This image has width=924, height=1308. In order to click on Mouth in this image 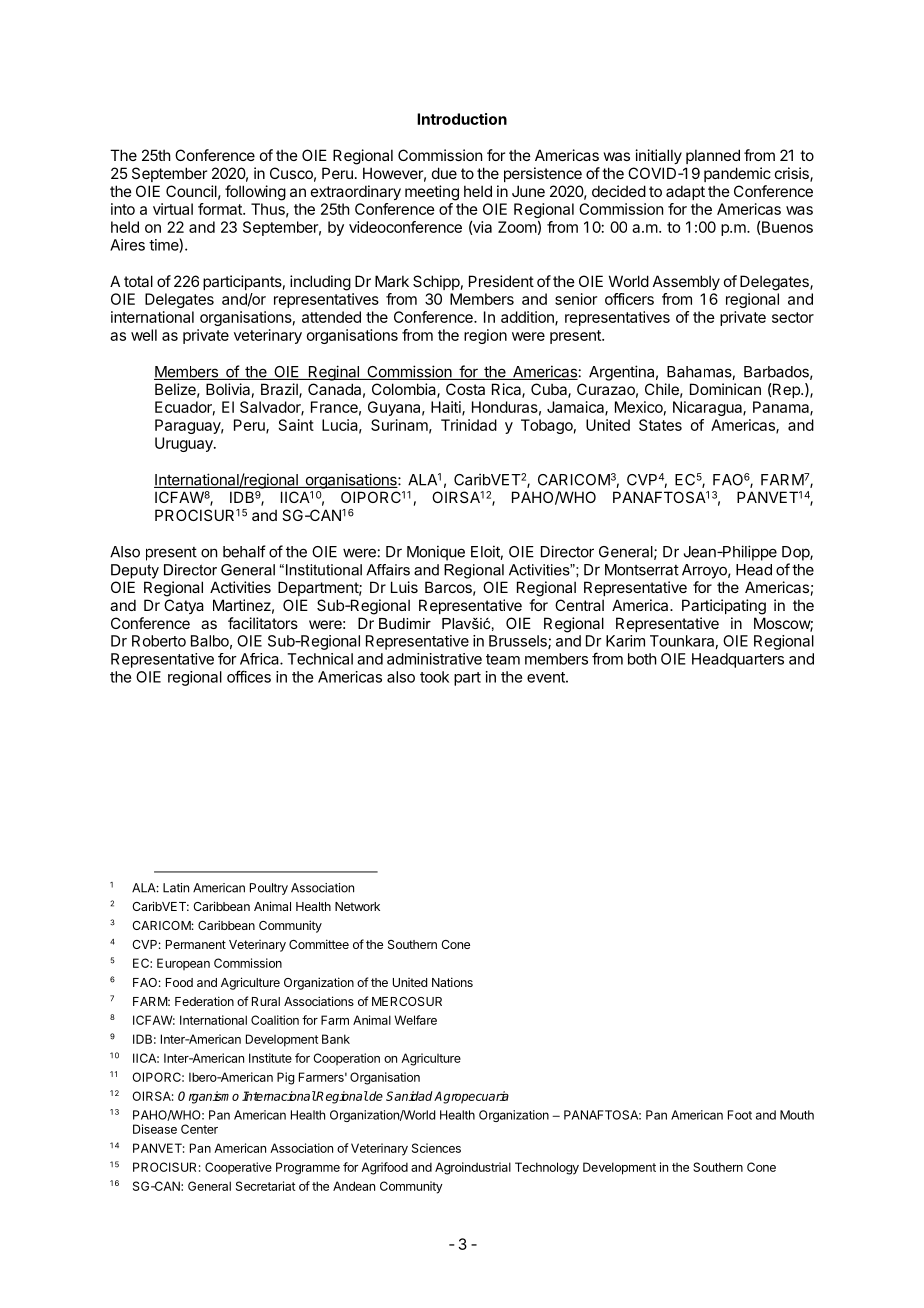, I will do `click(797, 1115)`.
